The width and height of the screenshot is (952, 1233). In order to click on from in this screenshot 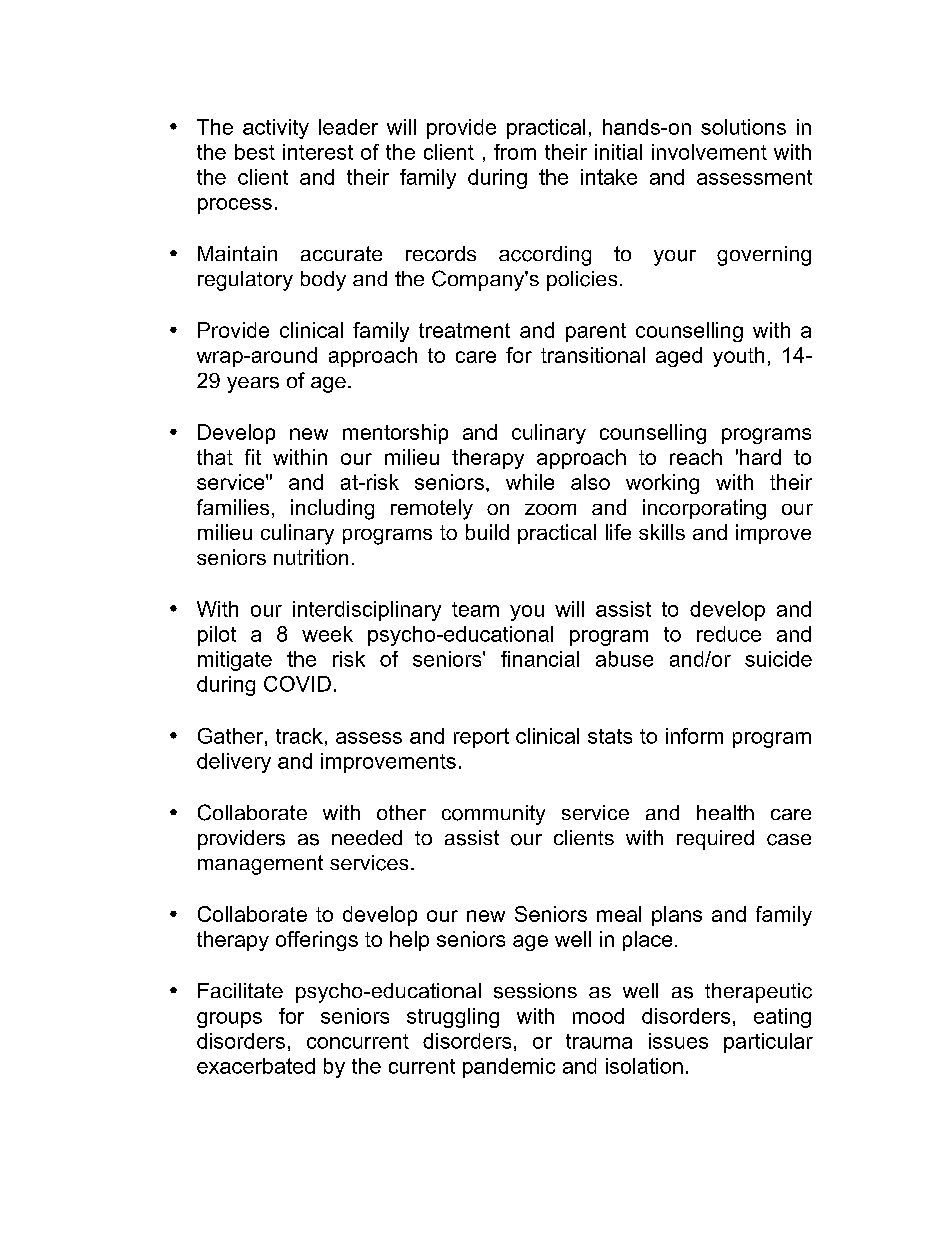, I will do `click(515, 152)`.
